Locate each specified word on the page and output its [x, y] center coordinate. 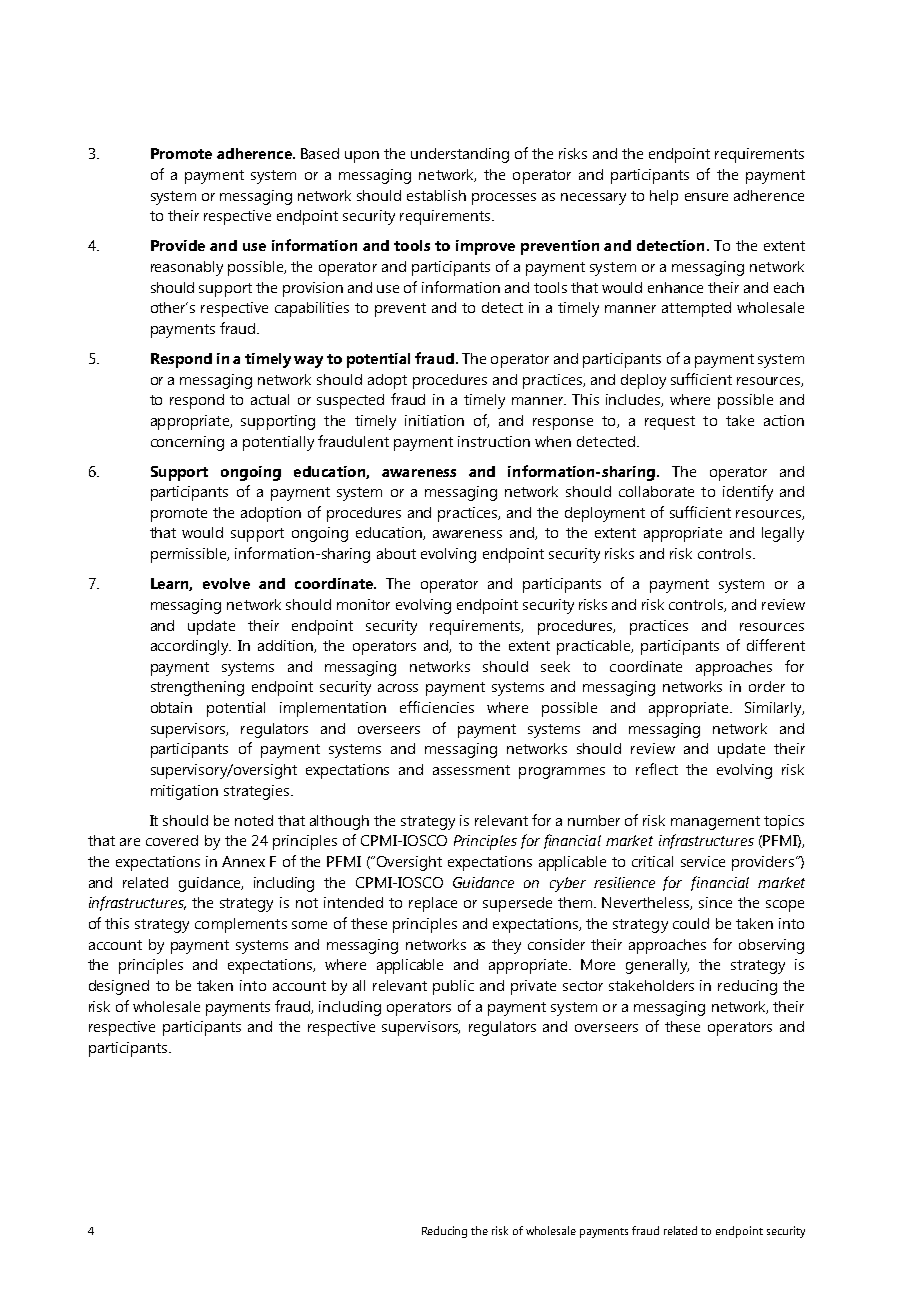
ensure [706, 197]
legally [783, 534]
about [396, 553]
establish [436, 195]
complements [241, 925]
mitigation [184, 792]
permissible [190, 555]
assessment [471, 770]
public [453, 987]
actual [270, 399]
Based [320, 153]
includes [634, 400]
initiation [434, 420]
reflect [657, 769]
